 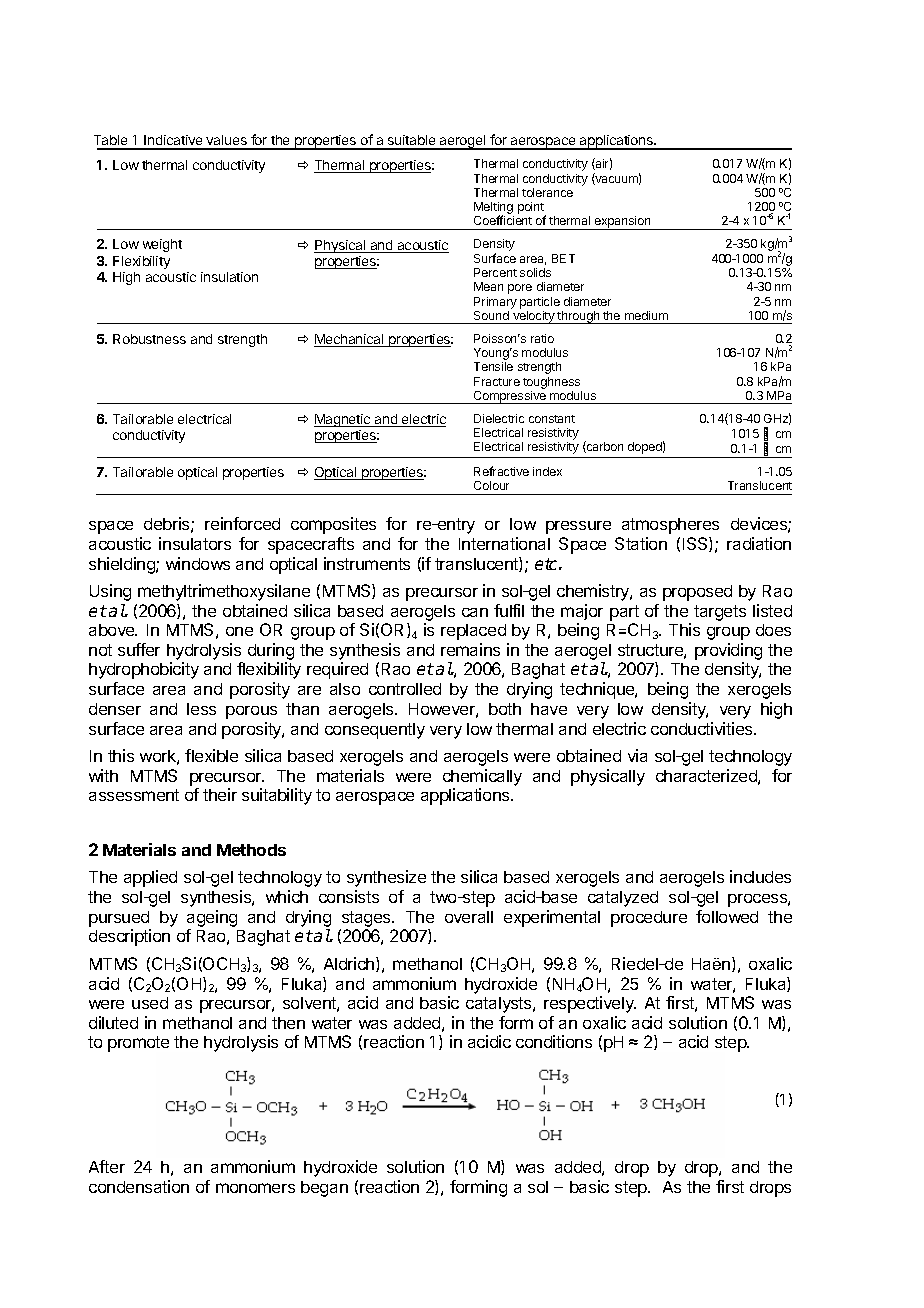 I want to click on controlled, so click(x=405, y=689).
